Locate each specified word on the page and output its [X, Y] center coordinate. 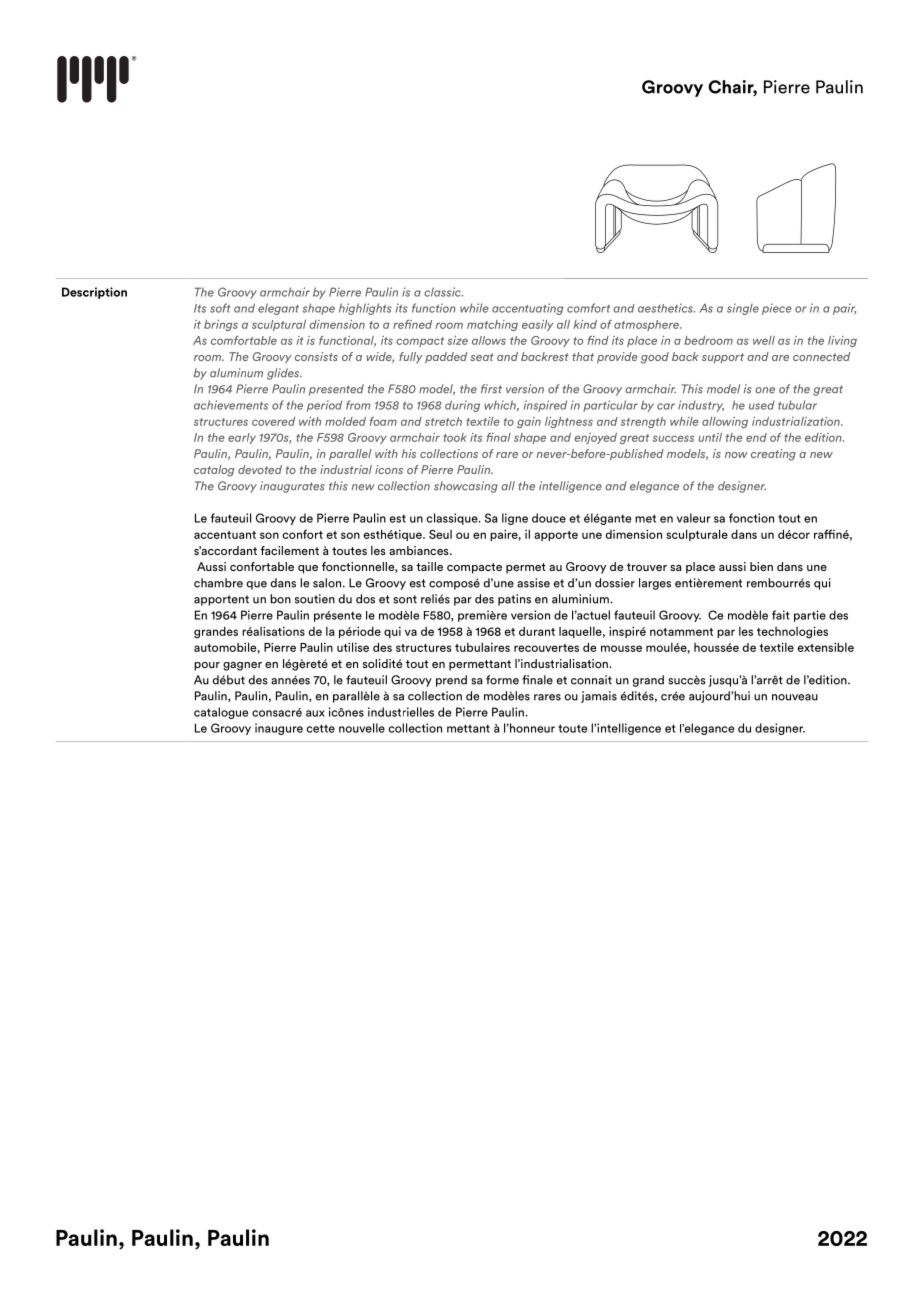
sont [405, 599]
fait [781, 615]
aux [315, 713]
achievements [231, 405]
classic [443, 292]
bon [280, 599]
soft [220, 308]
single [743, 309]
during [462, 406]
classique [453, 519]
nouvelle [362, 728]
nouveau [795, 697]
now [736, 455]
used [762, 405]
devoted [260, 469]
